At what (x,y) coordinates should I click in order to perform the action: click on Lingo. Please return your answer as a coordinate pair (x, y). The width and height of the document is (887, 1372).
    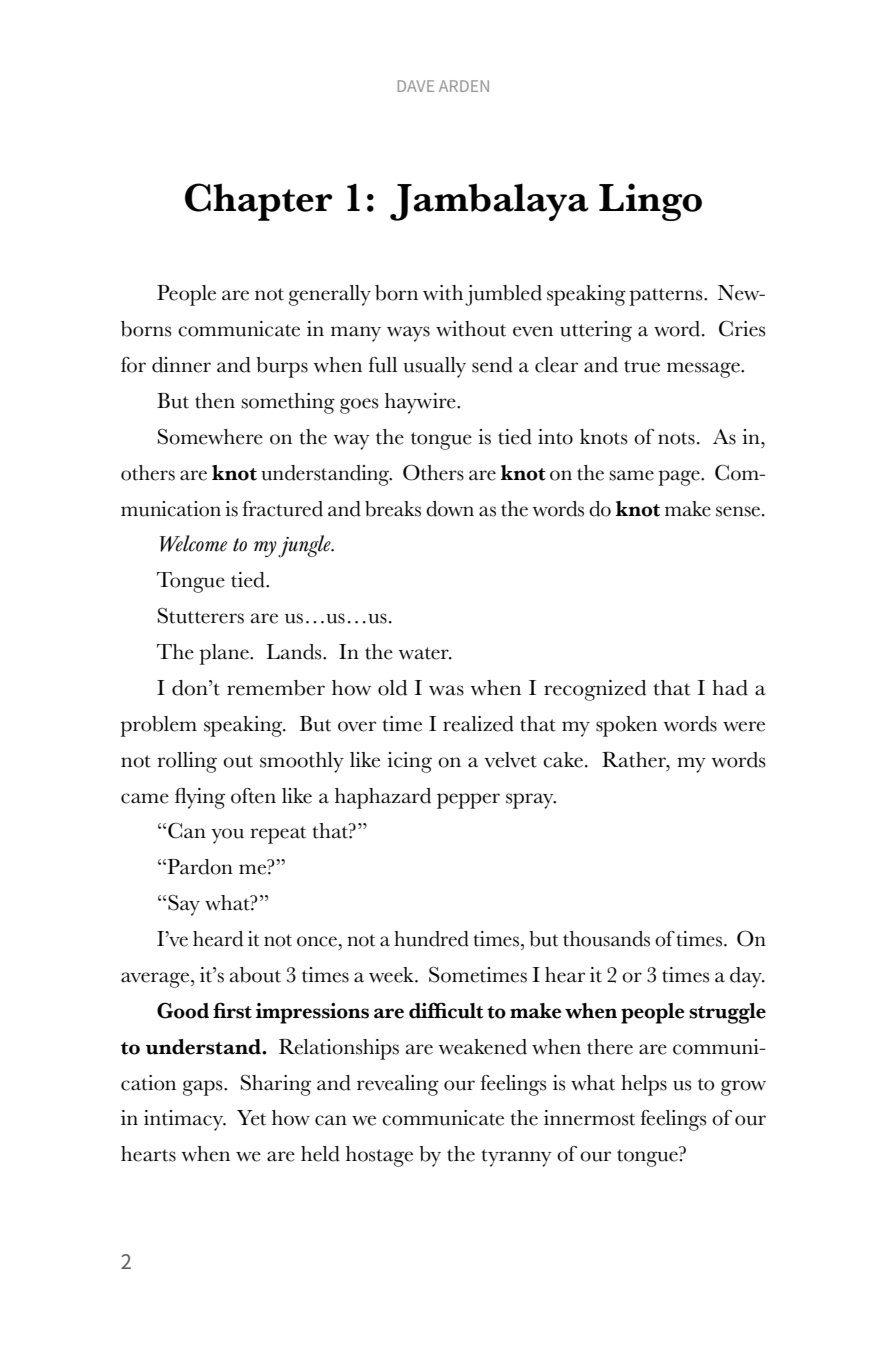
    Looking at the image, I should click on (650, 202).
